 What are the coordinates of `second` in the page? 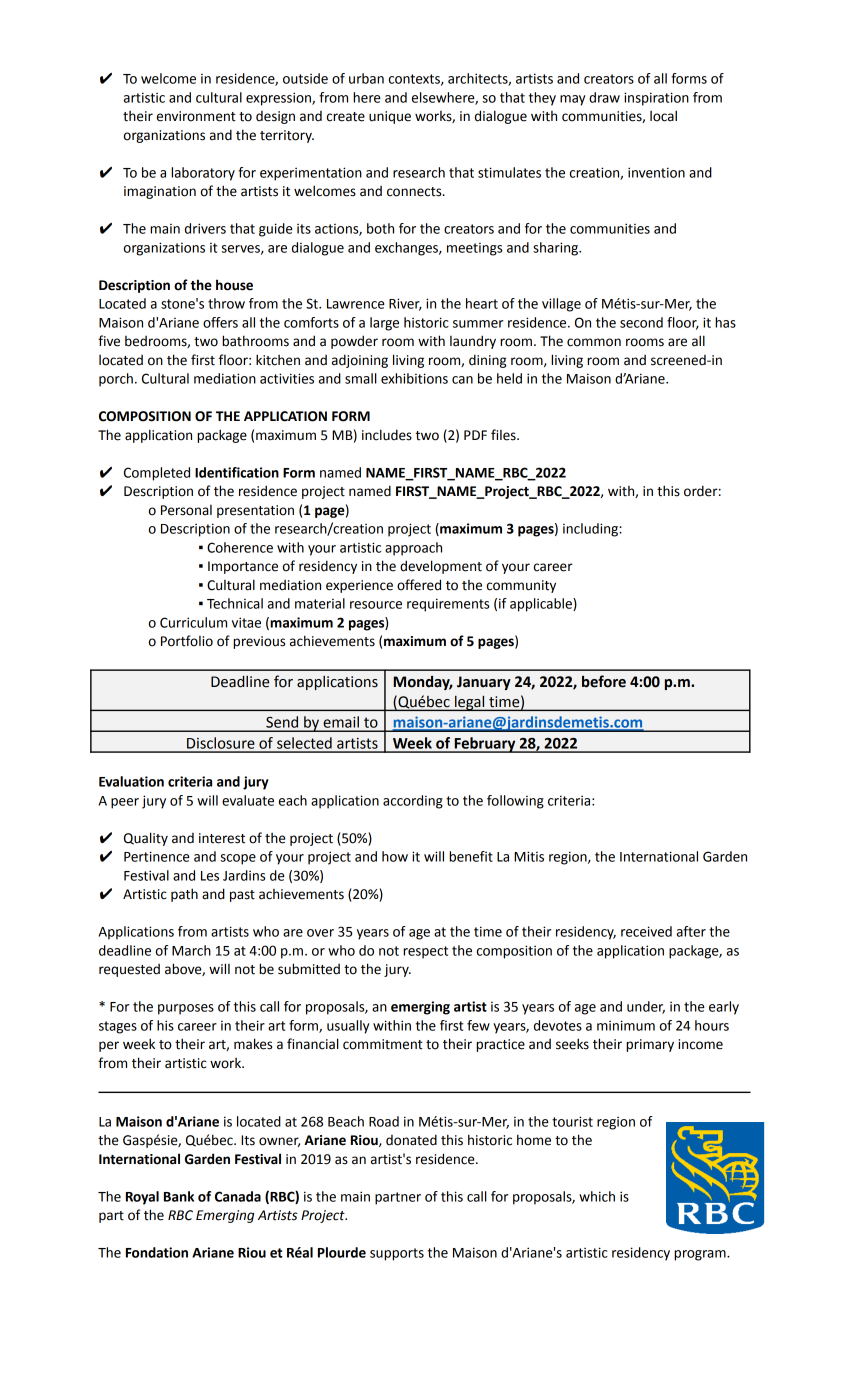 It's located at (641, 322).
